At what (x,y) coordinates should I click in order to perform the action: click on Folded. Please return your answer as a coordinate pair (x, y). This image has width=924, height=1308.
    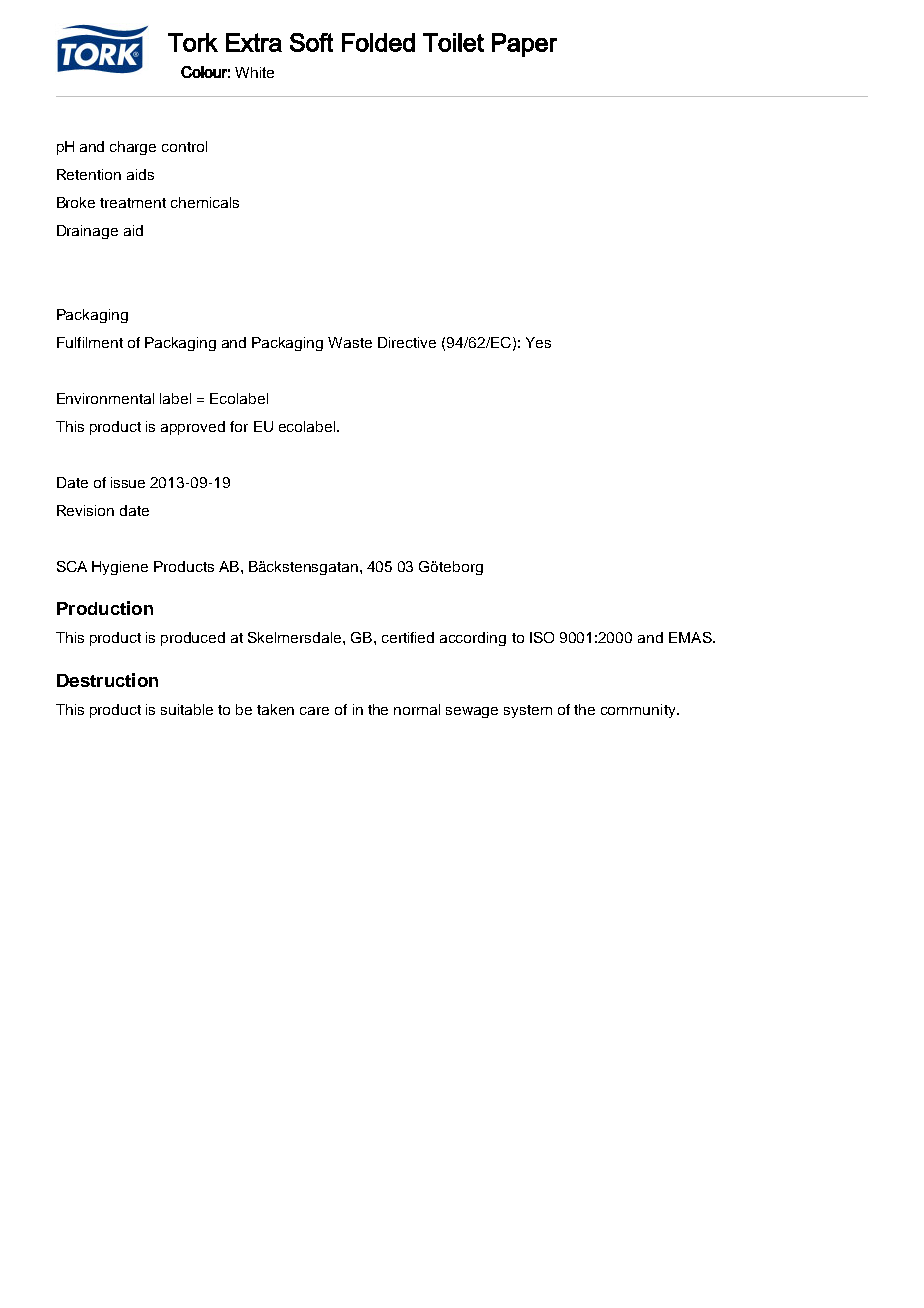
    Looking at the image, I should click on (378, 42).
